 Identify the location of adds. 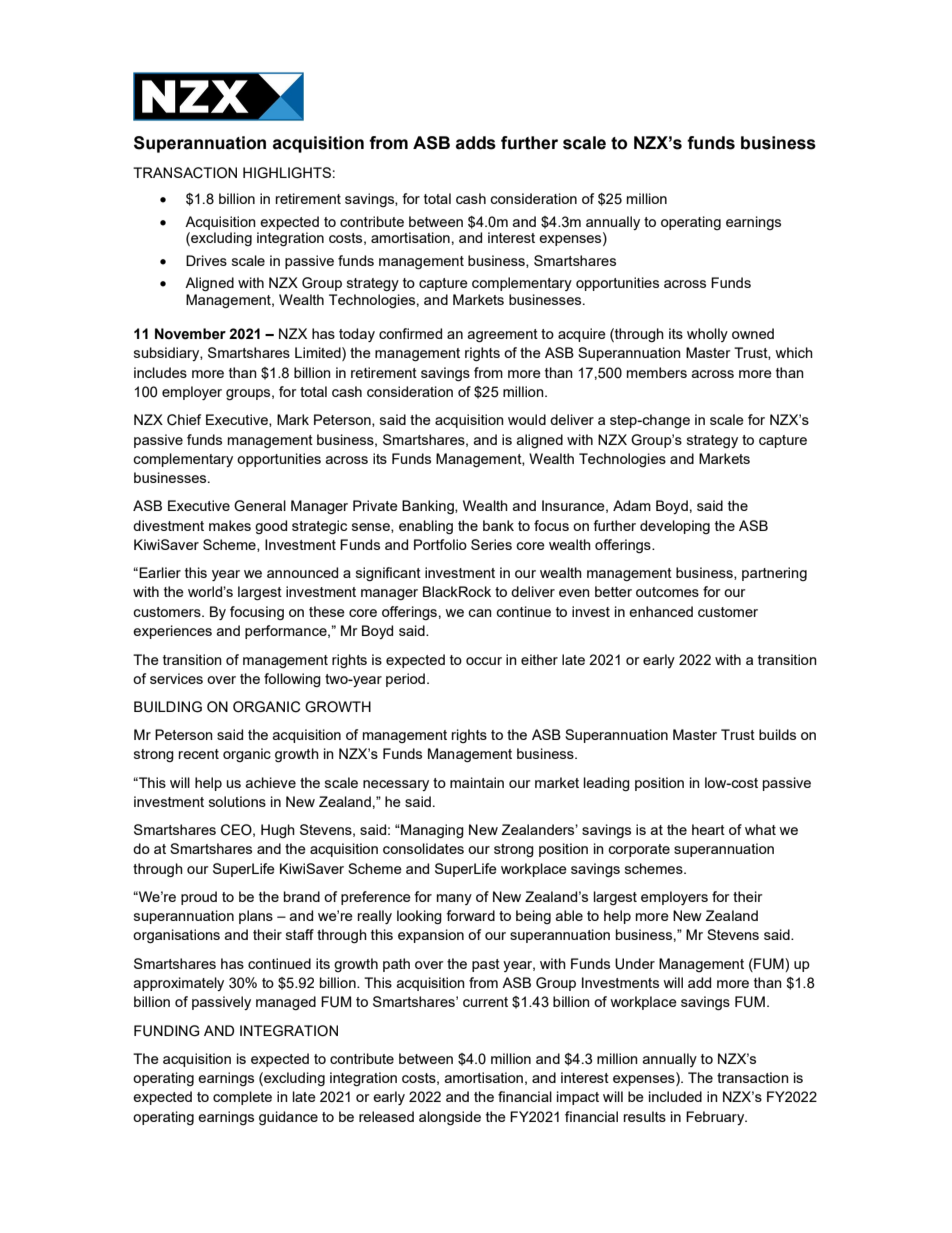
(476, 143).
